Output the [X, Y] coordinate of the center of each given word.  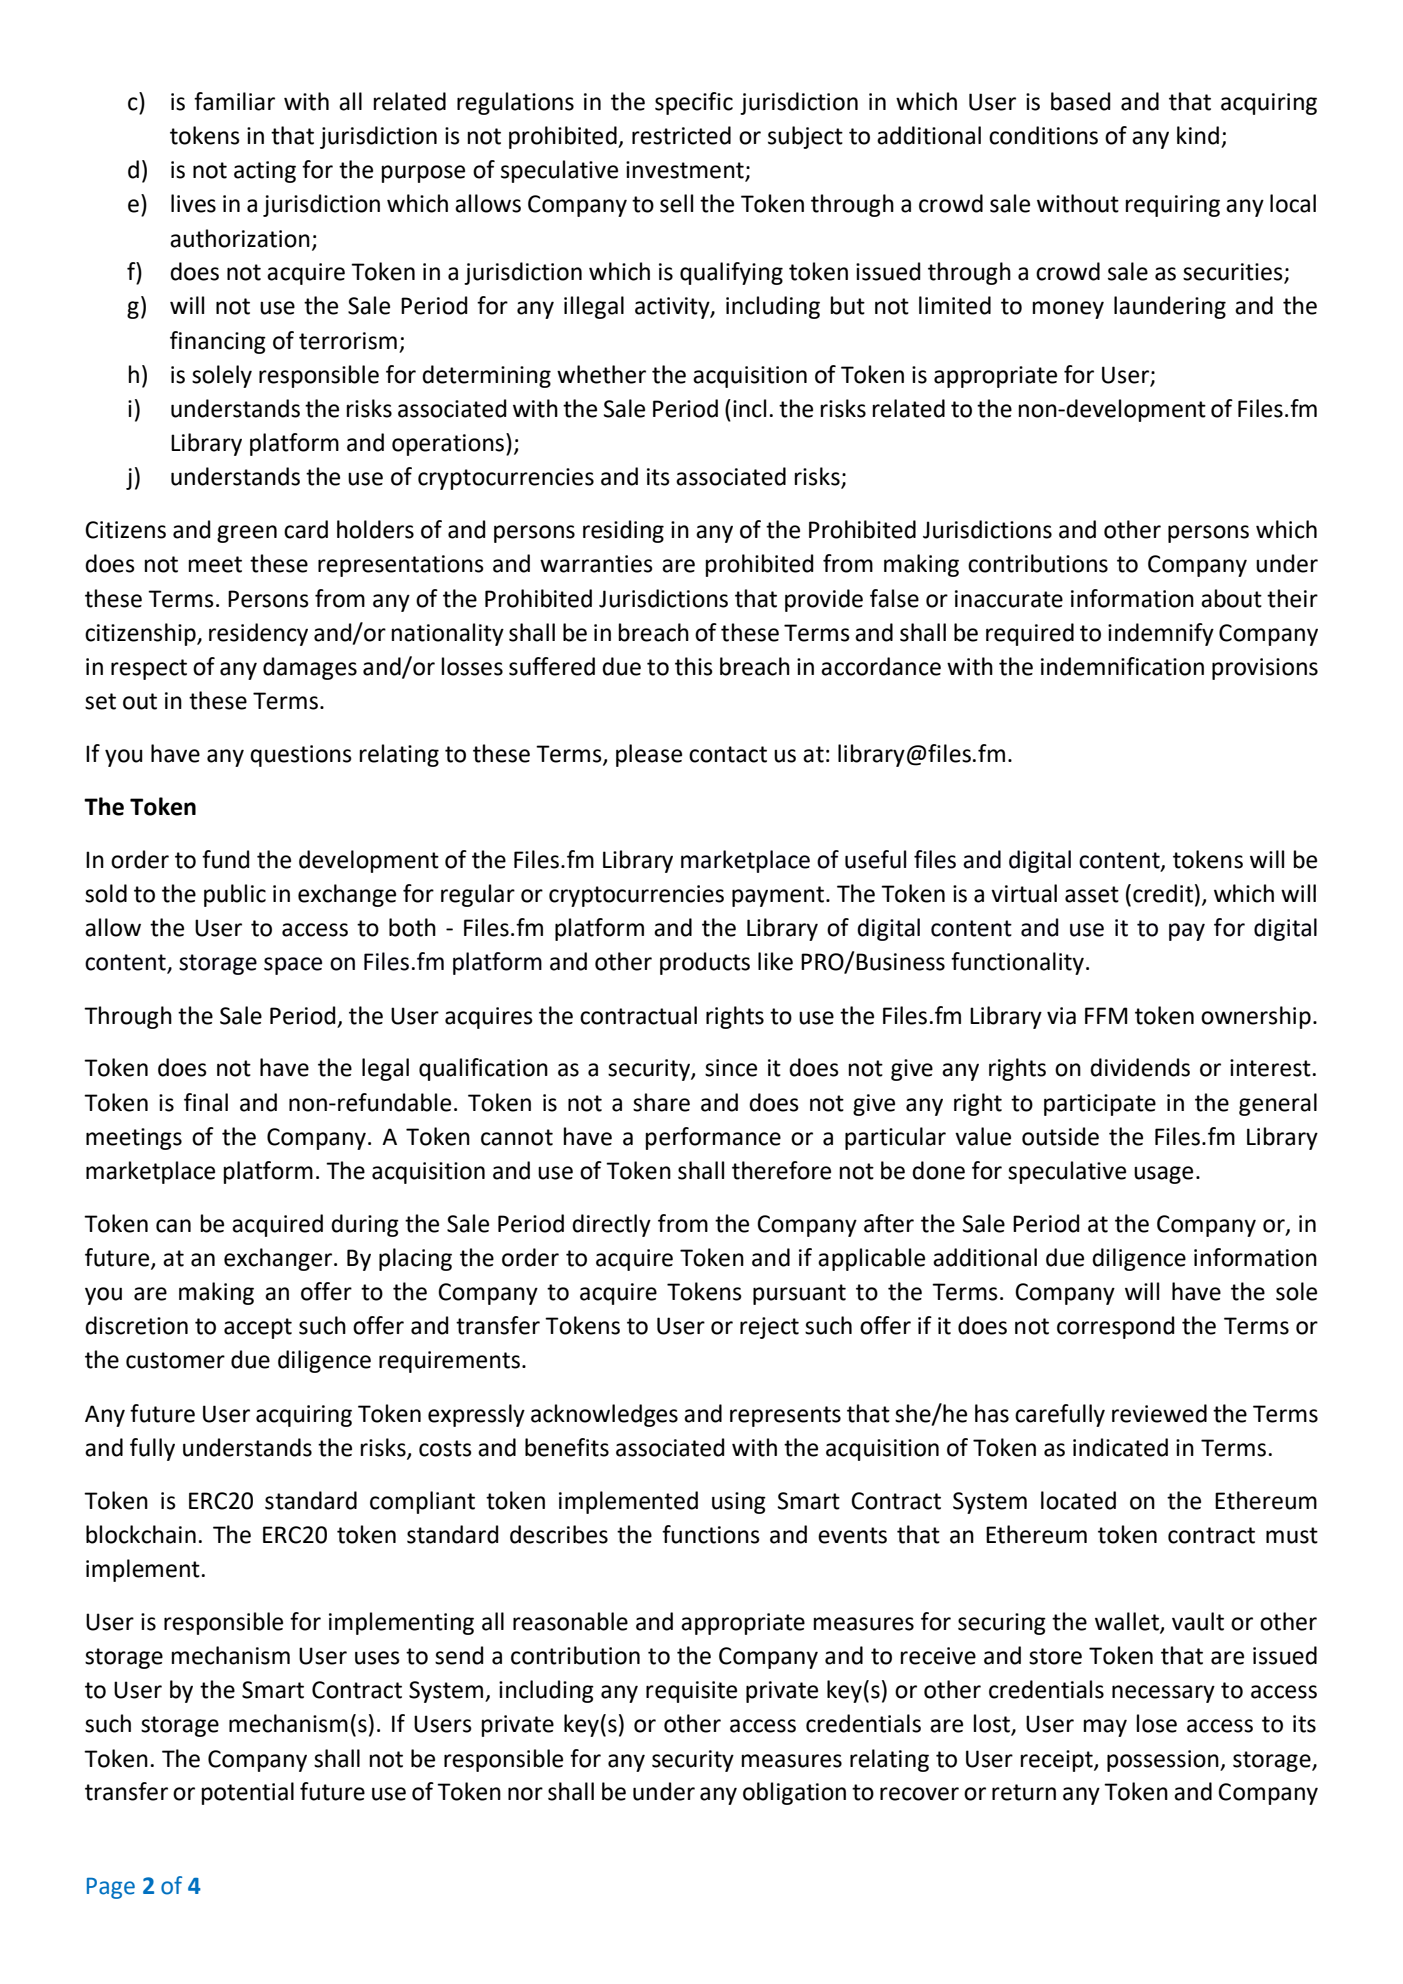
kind [1198, 135]
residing [623, 531]
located [1078, 1500]
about [1231, 598]
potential [248, 1793]
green [247, 534]
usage [1163, 1175]
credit [1163, 893]
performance [713, 1138]
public [235, 895]
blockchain [141, 1534]
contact [728, 754]
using [739, 1503]
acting [265, 172]
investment [686, 171]
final [206, 1102]
